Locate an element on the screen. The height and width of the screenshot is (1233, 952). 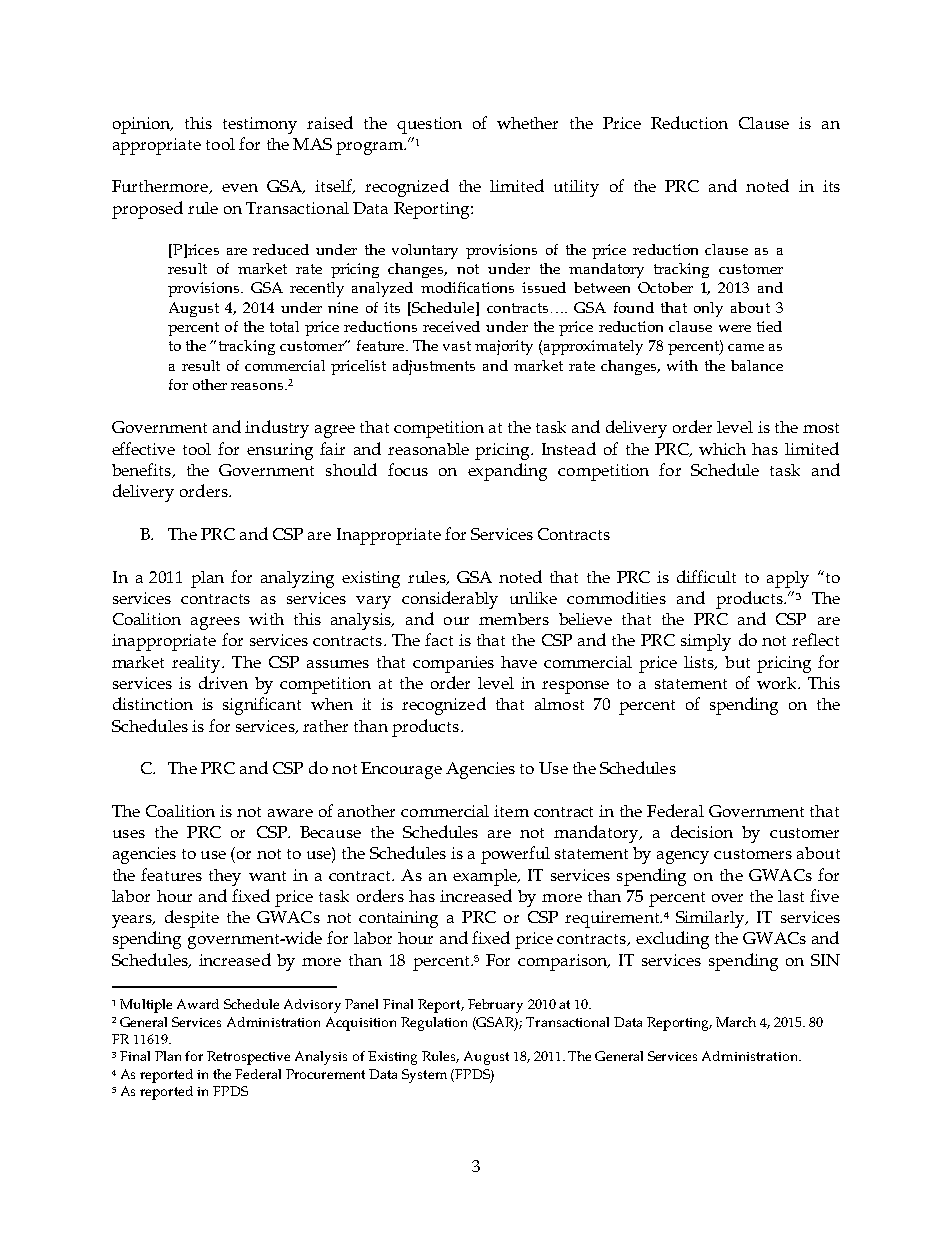
considerably is located at coordinates (450, 600).
